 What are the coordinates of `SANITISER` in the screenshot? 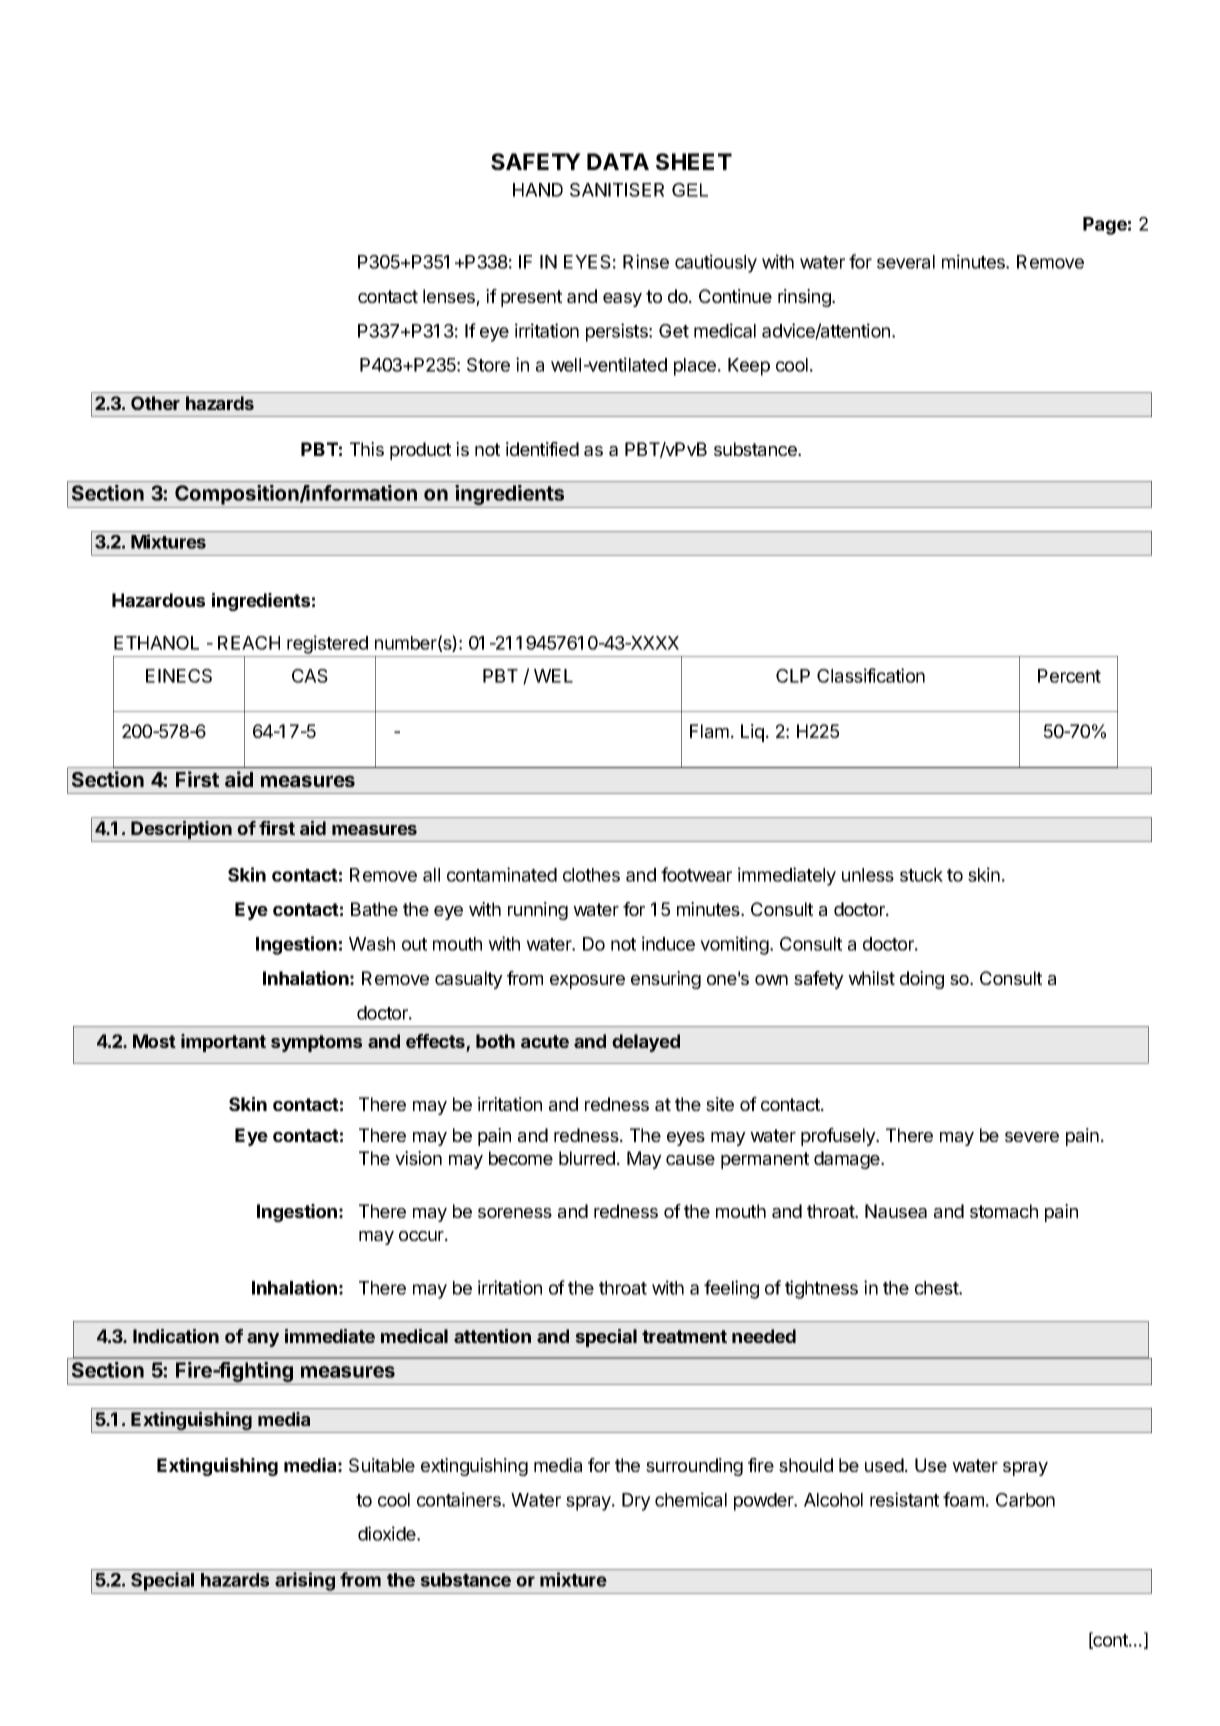 It's located at (617, 190).
